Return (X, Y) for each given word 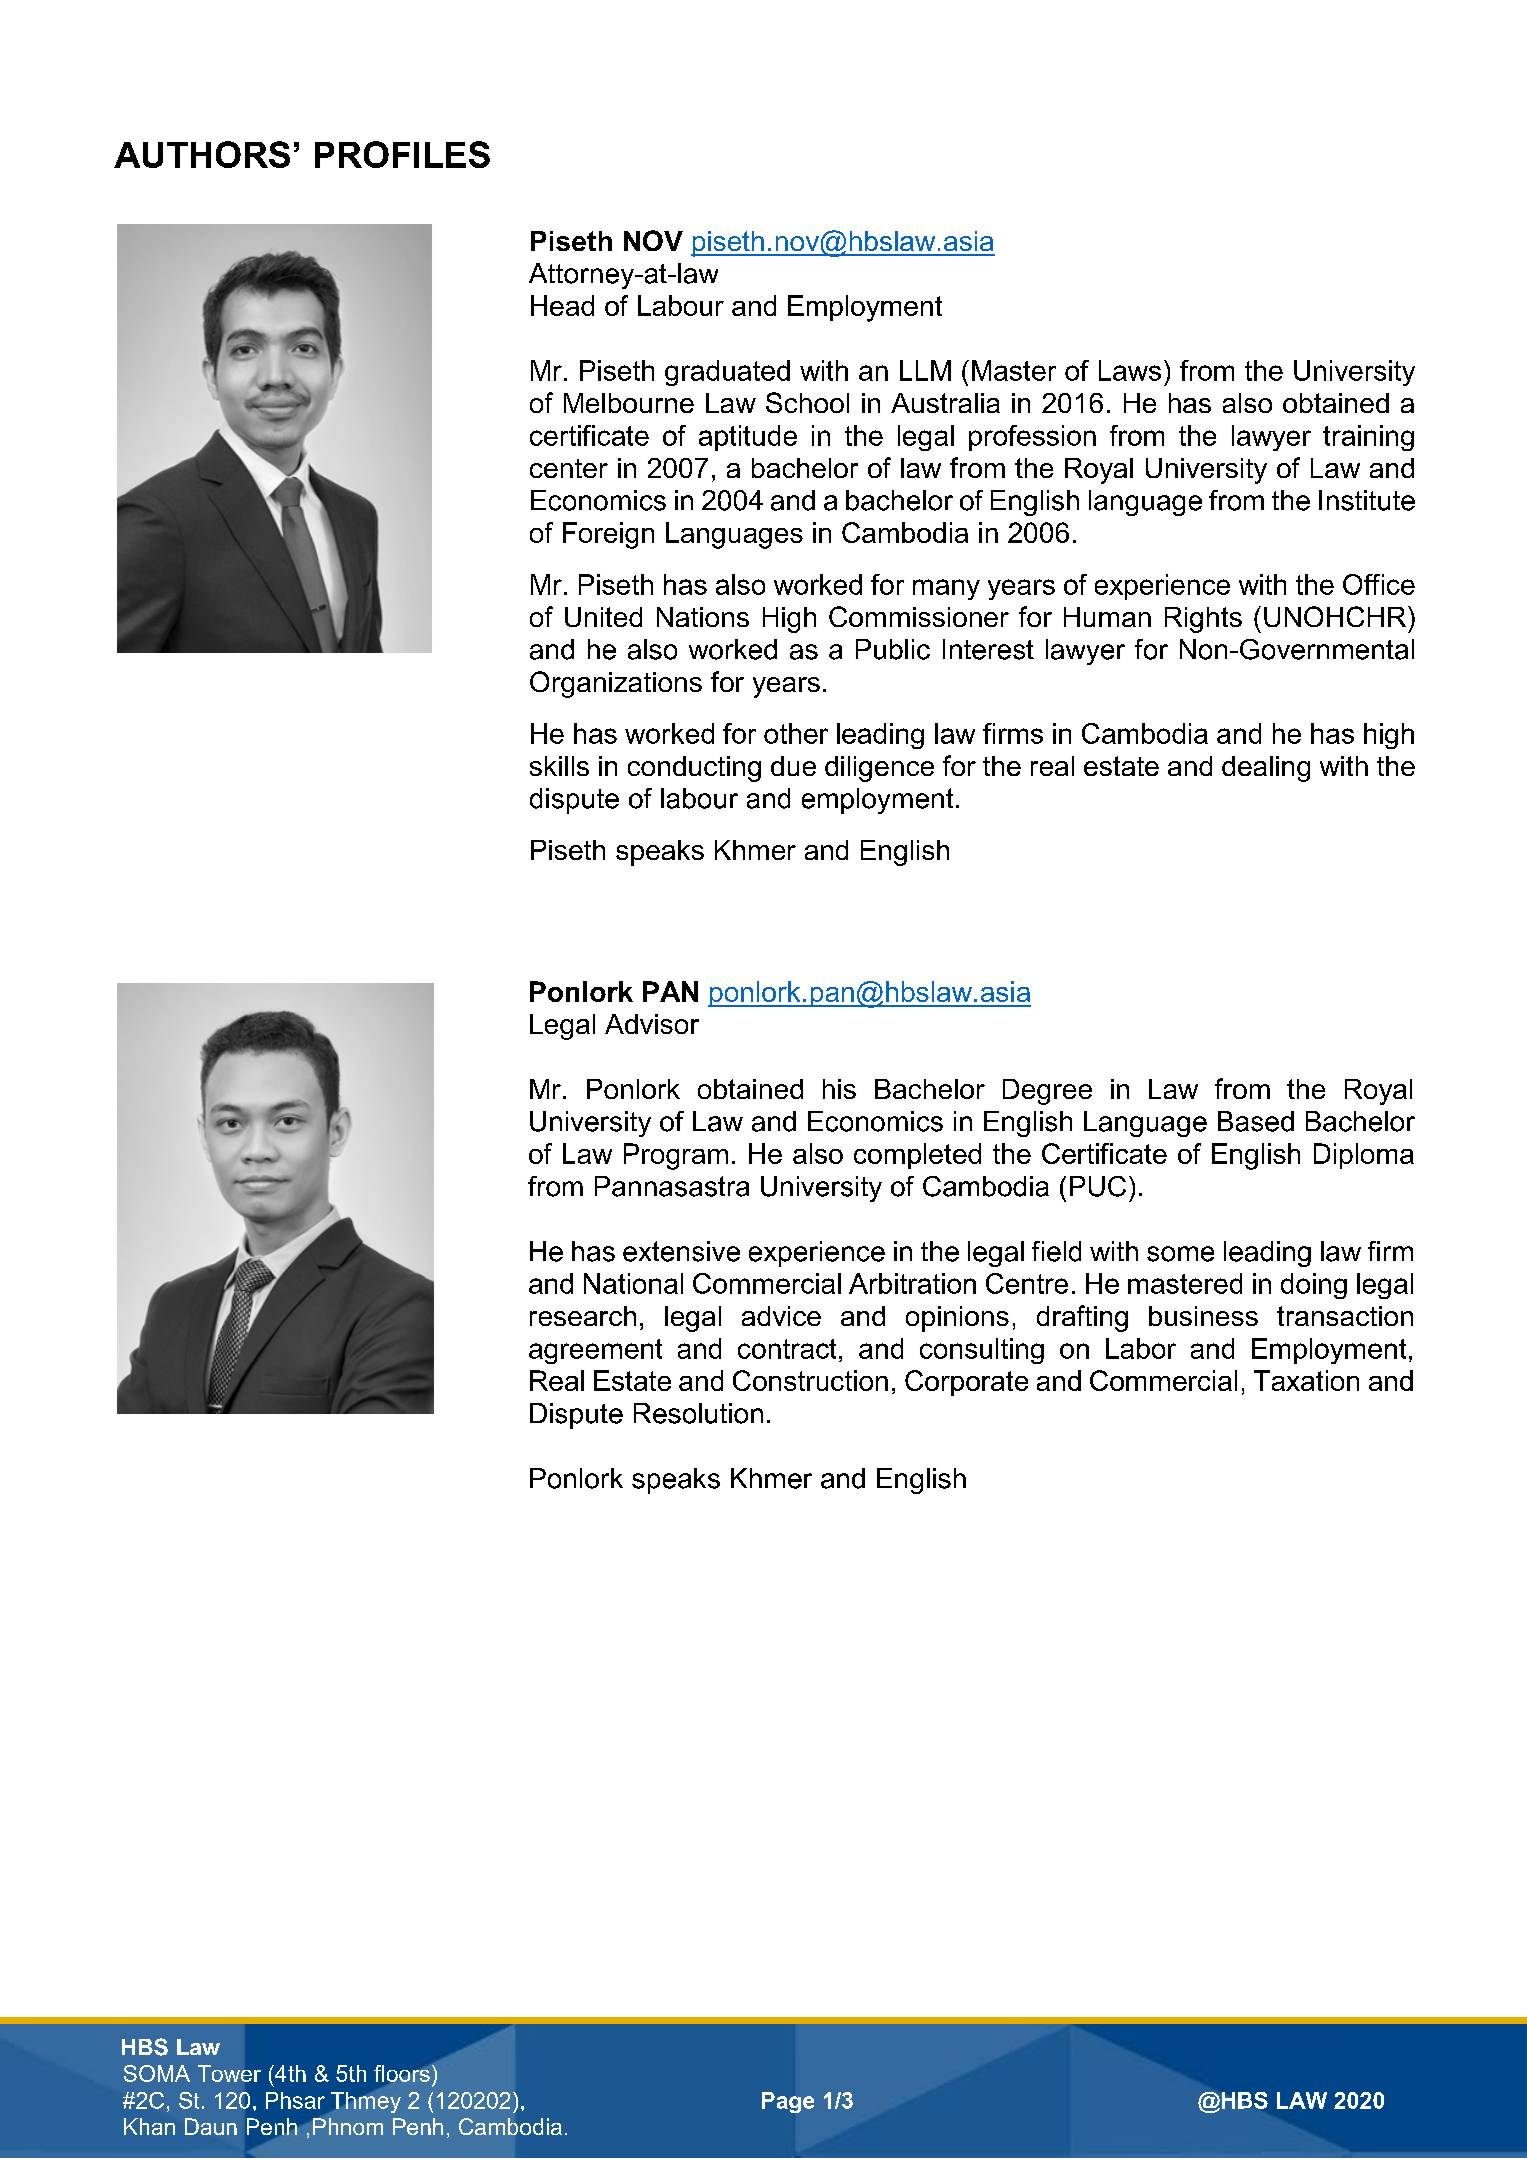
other (796, 733)
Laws (1130, 370)
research (583, 1316)
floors (403, 2073)
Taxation (1306, 1380)
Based (1256, 1121)
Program (676, 1156)
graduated (727, 373)
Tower (229, 2073)
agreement (595, 1351)
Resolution (698, 1413)
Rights (1203, 620)
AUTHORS (202, 154)
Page (788, 2102)
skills (559, 766)
